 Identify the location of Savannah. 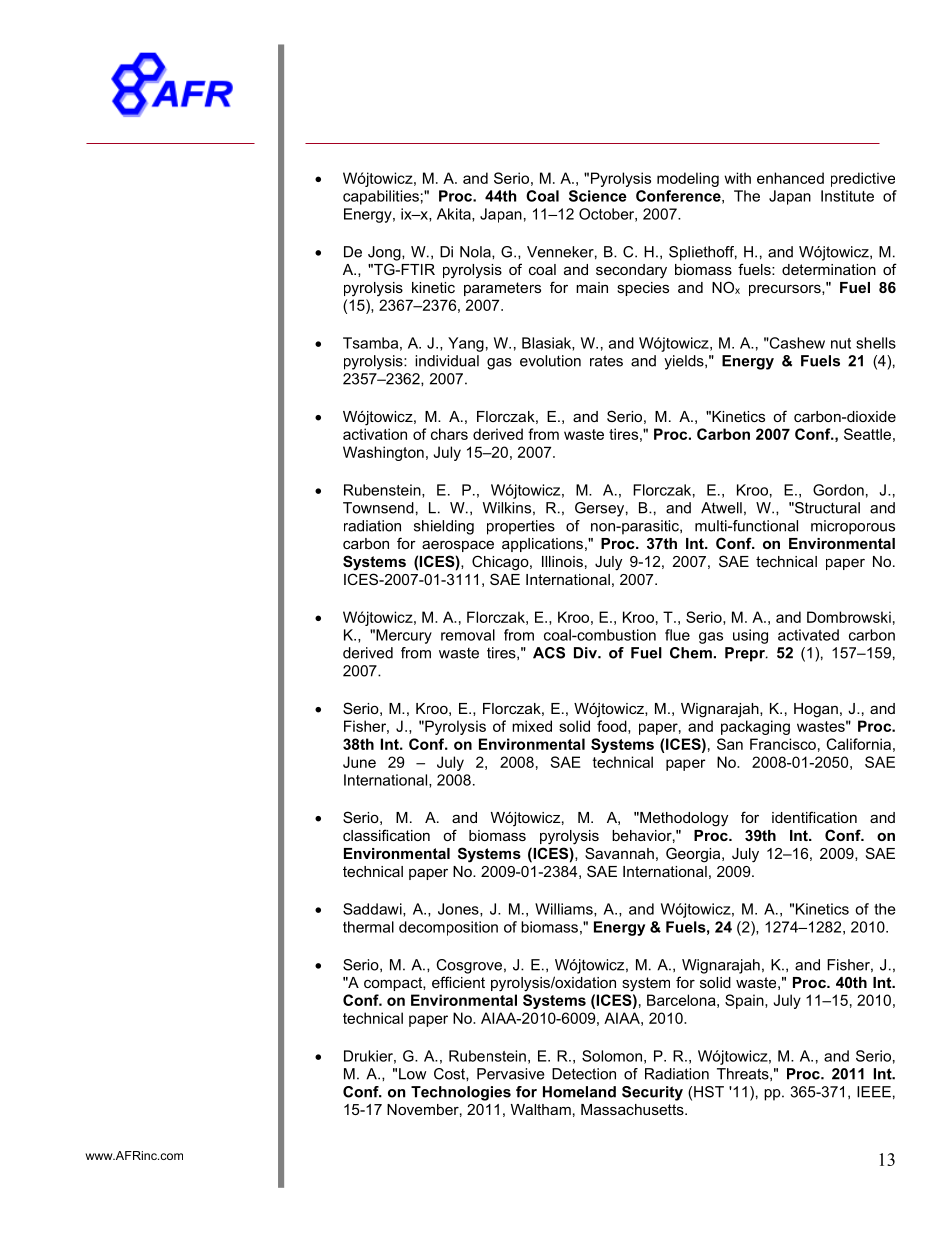
(619, 853).
